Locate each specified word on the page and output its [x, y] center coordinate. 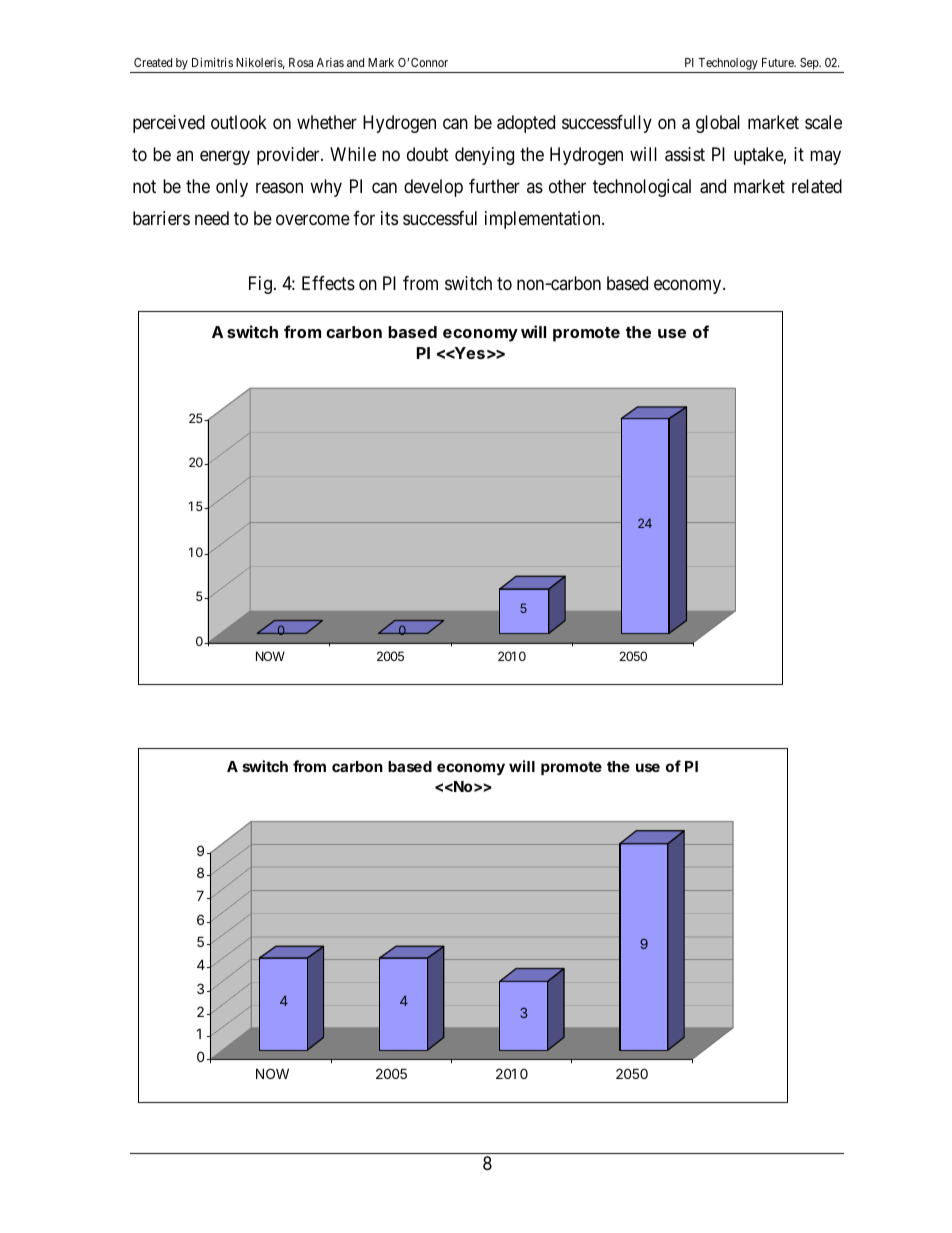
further [494, 186]
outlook [239, 122]
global [718, 124]
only [232, 188]
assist [685, 154]
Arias [330, 62]
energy [225, 157]
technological [642, 188]
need [212, 218]
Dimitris [212, 62]
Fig [260, 285]
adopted [526, 124]
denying [484, 156]
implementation [544, 220]
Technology [728, 65]
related [817, 186]
